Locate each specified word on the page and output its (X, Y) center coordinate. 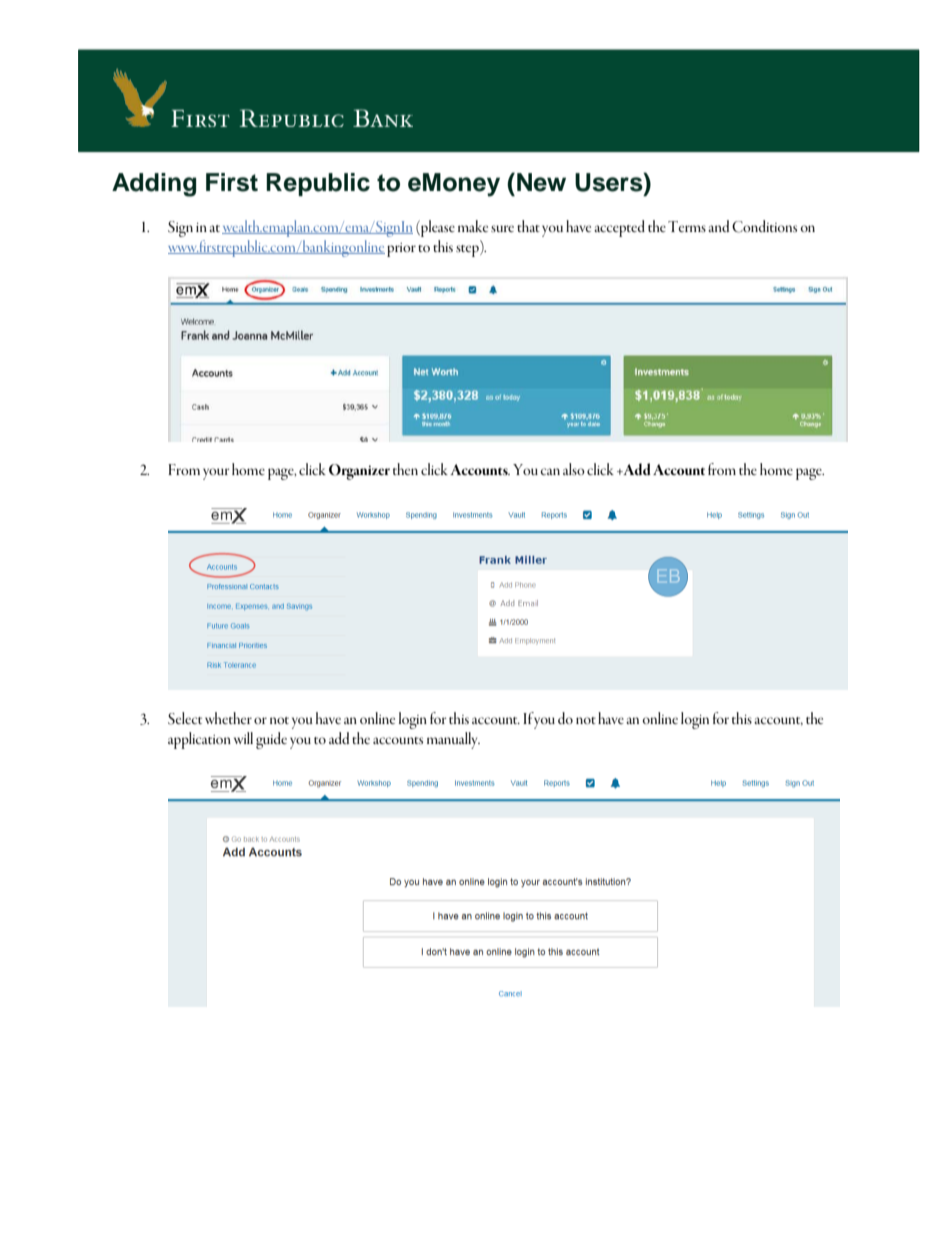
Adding (154, 185)
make (473, 226)
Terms (687, 226)
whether (228, 718)
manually (453, 740)
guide (271, 740)
